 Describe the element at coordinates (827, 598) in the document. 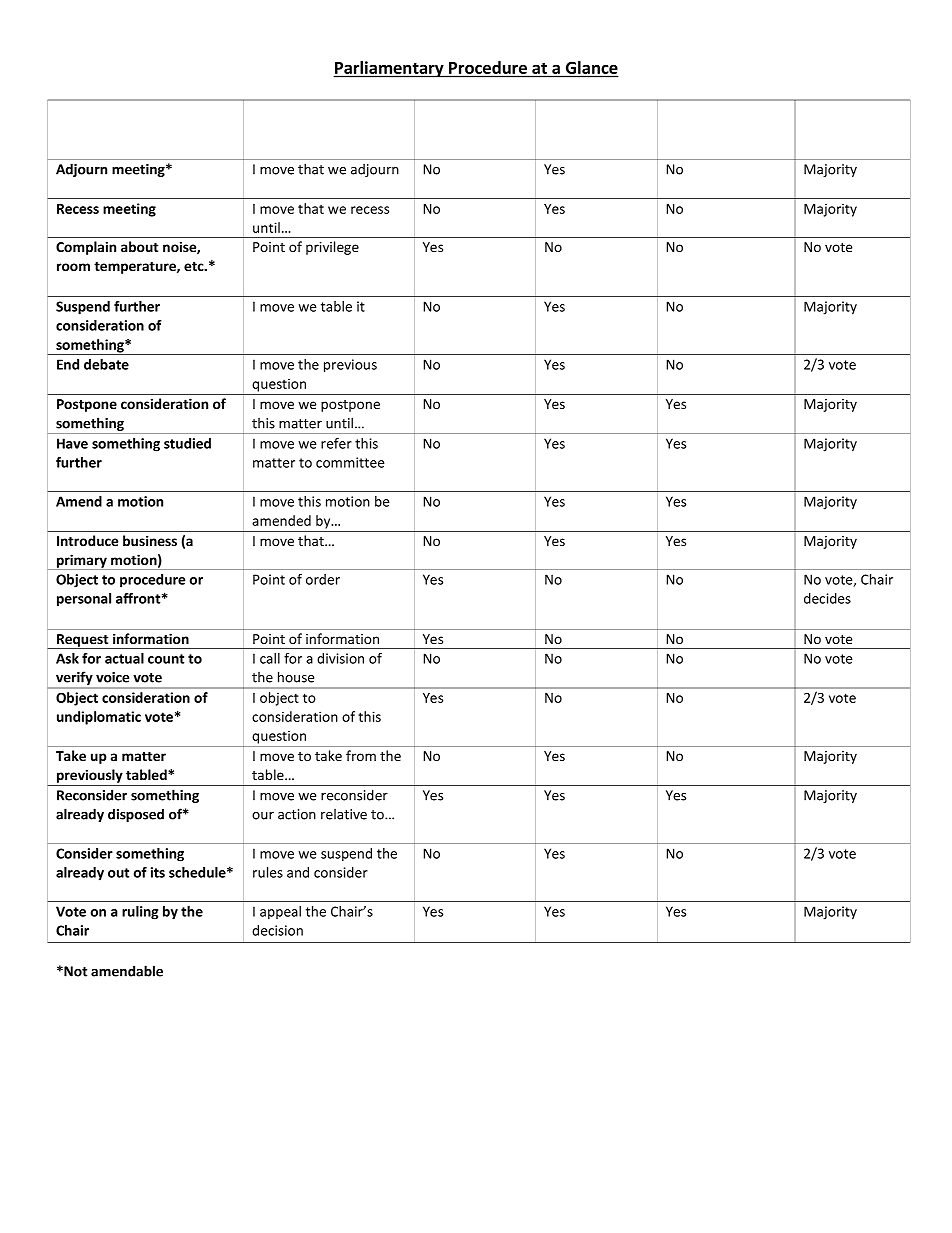

I see `decides` at that location.
